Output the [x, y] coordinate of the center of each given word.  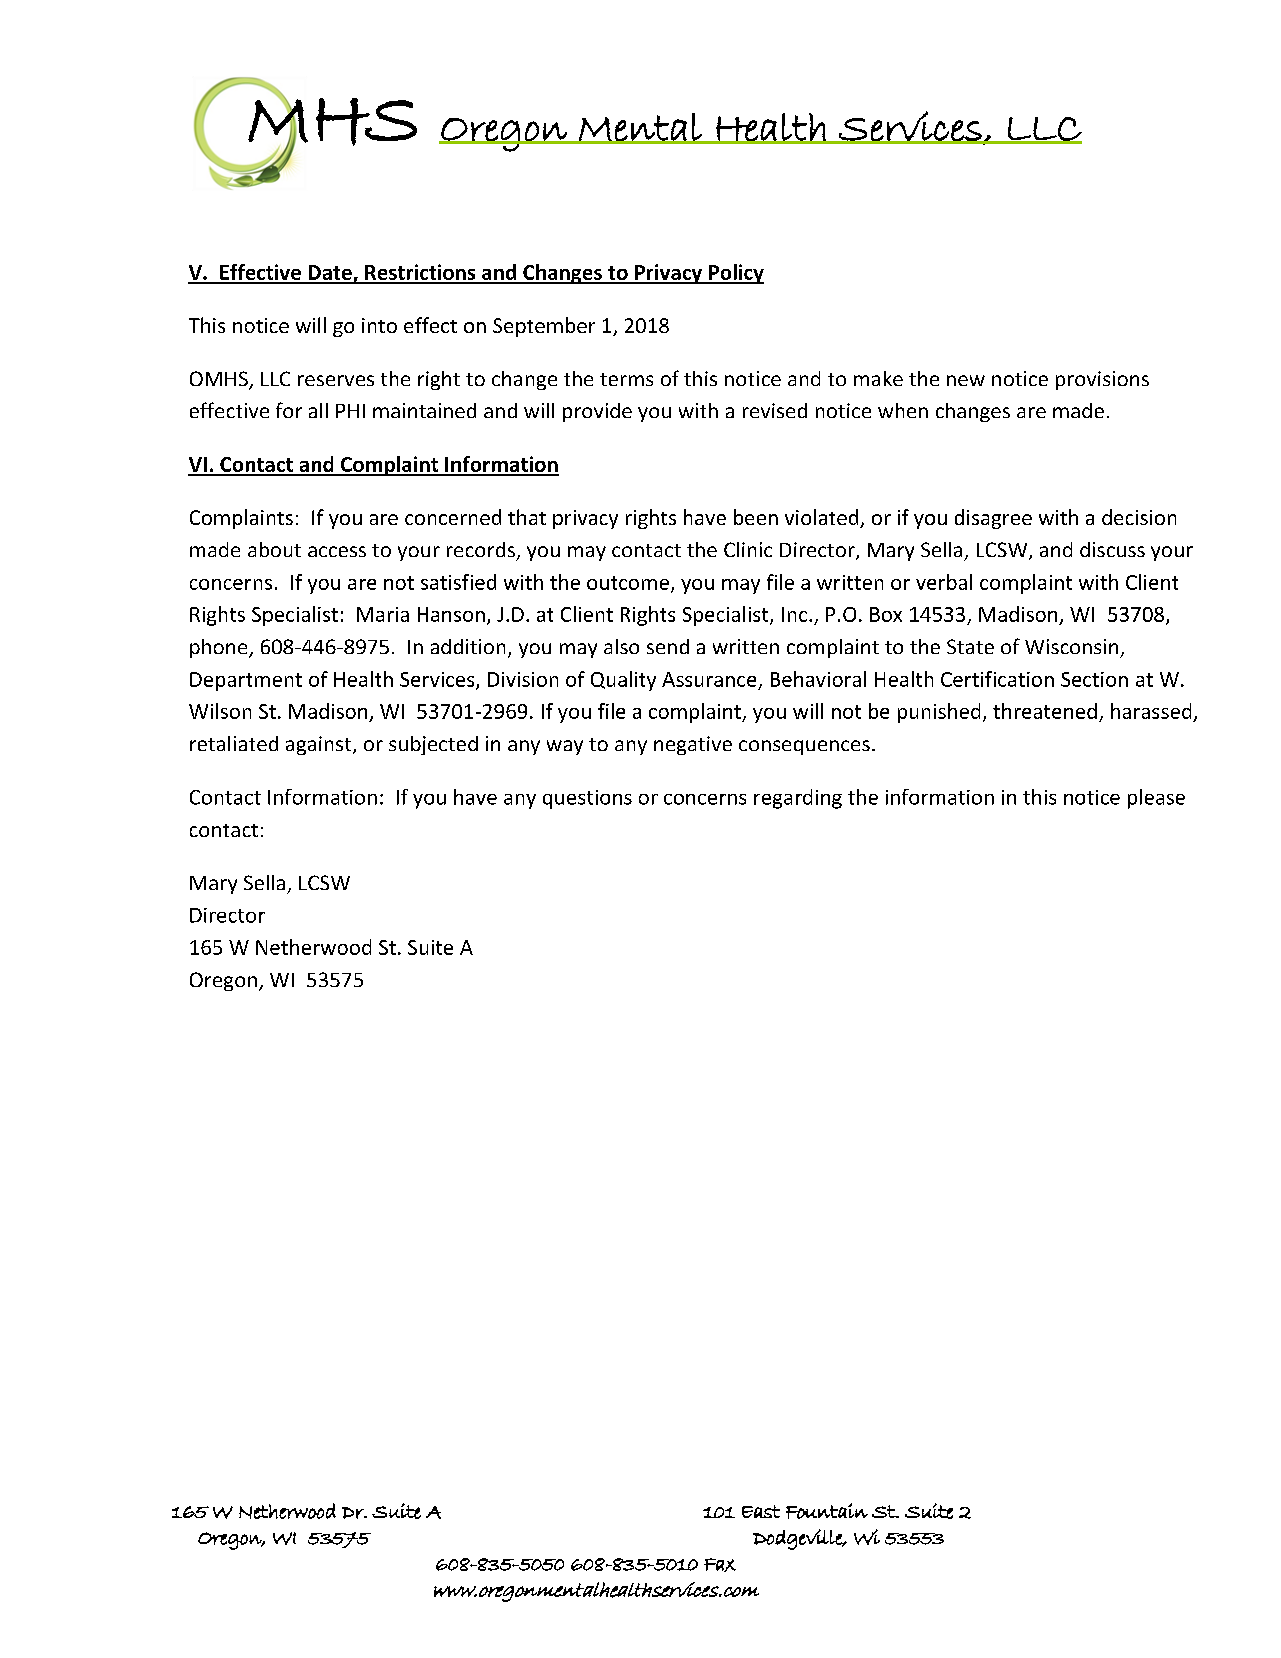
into [379, 325]
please [1156, 799]
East [761, 1511]
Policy [735, 274]
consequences [804, 747]
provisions [1102, 380]
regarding [798, 799]
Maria [383, 614]
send [668, 646]
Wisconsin [1071, 646]
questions [587, 799]
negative [693, 745]
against [320, 745]
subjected [433, 745]
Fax [720, 1565]
